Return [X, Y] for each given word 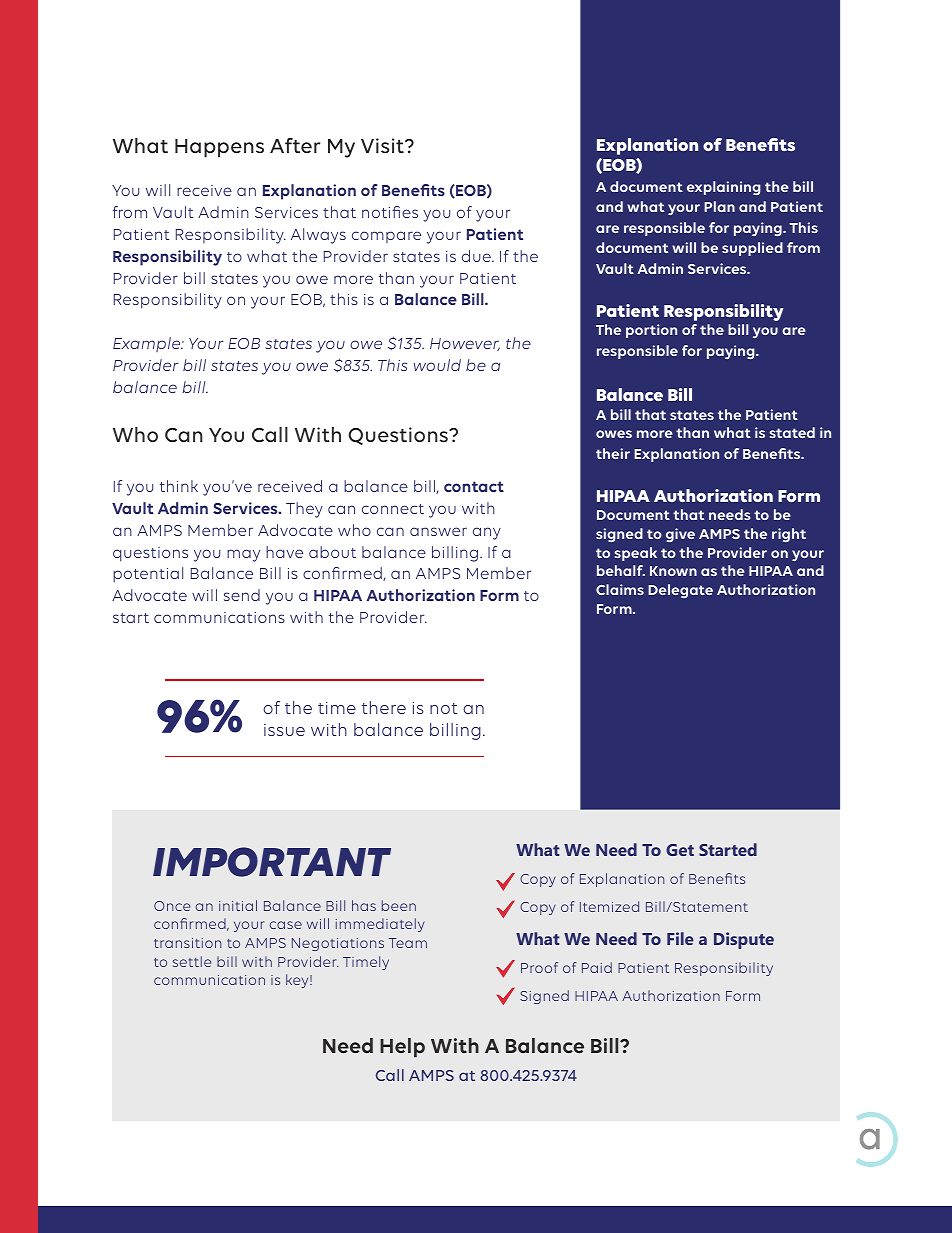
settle [192, 961]
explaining [724, 188]
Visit [383, 146]
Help [402, 1048]
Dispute [744, 940]
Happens [219, 148]
